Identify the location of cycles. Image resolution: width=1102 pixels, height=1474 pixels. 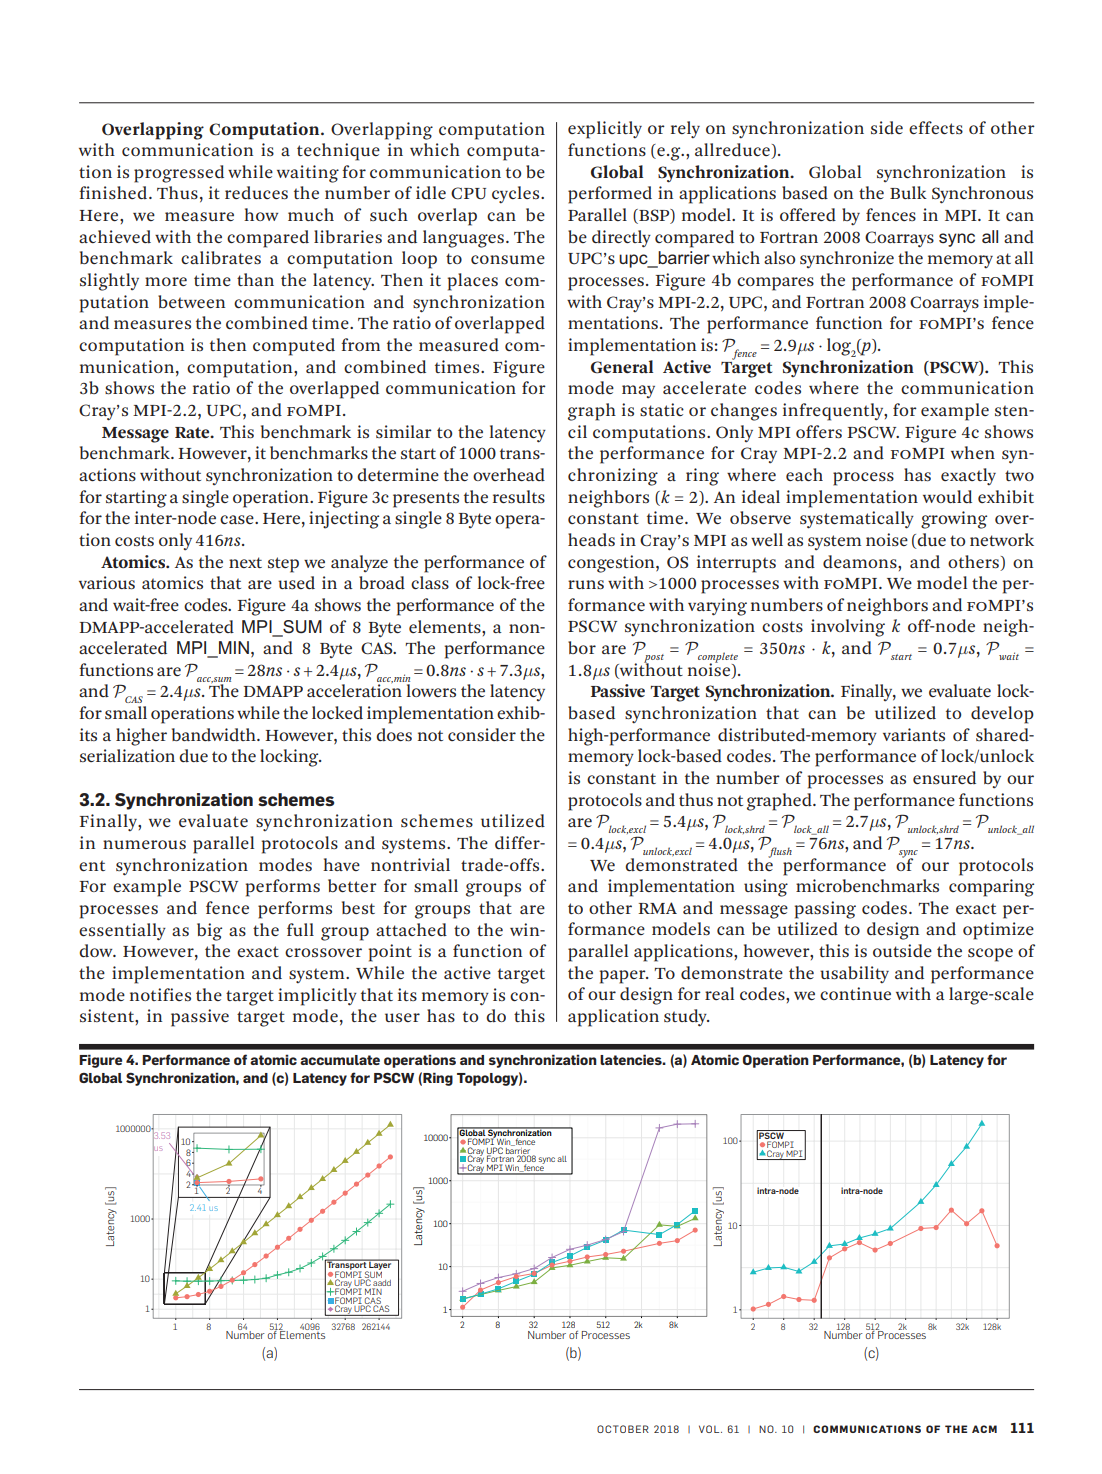
(517, 194).
